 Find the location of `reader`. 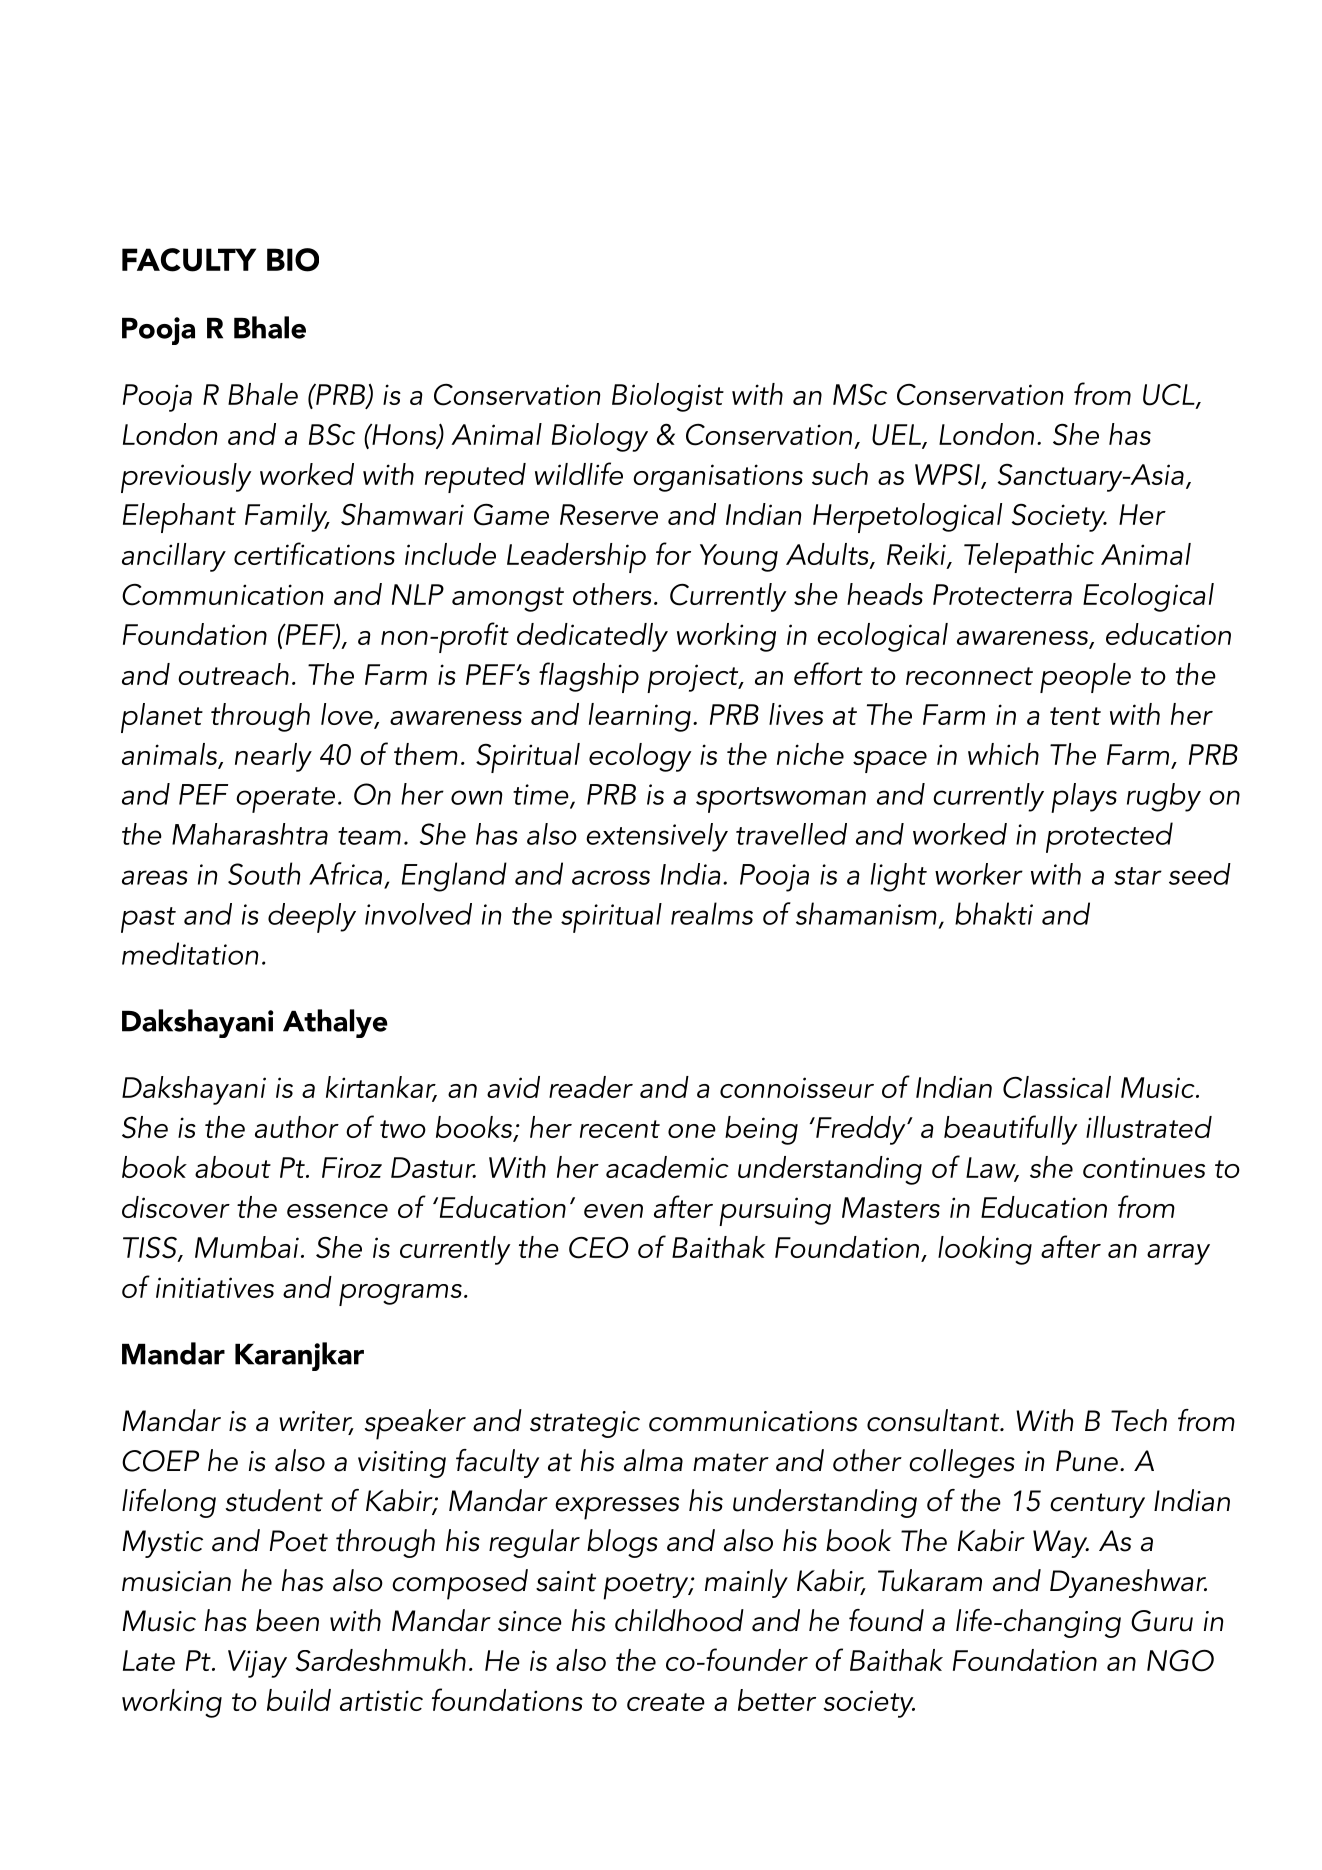

reader is located at coordinates (591, 1087).
